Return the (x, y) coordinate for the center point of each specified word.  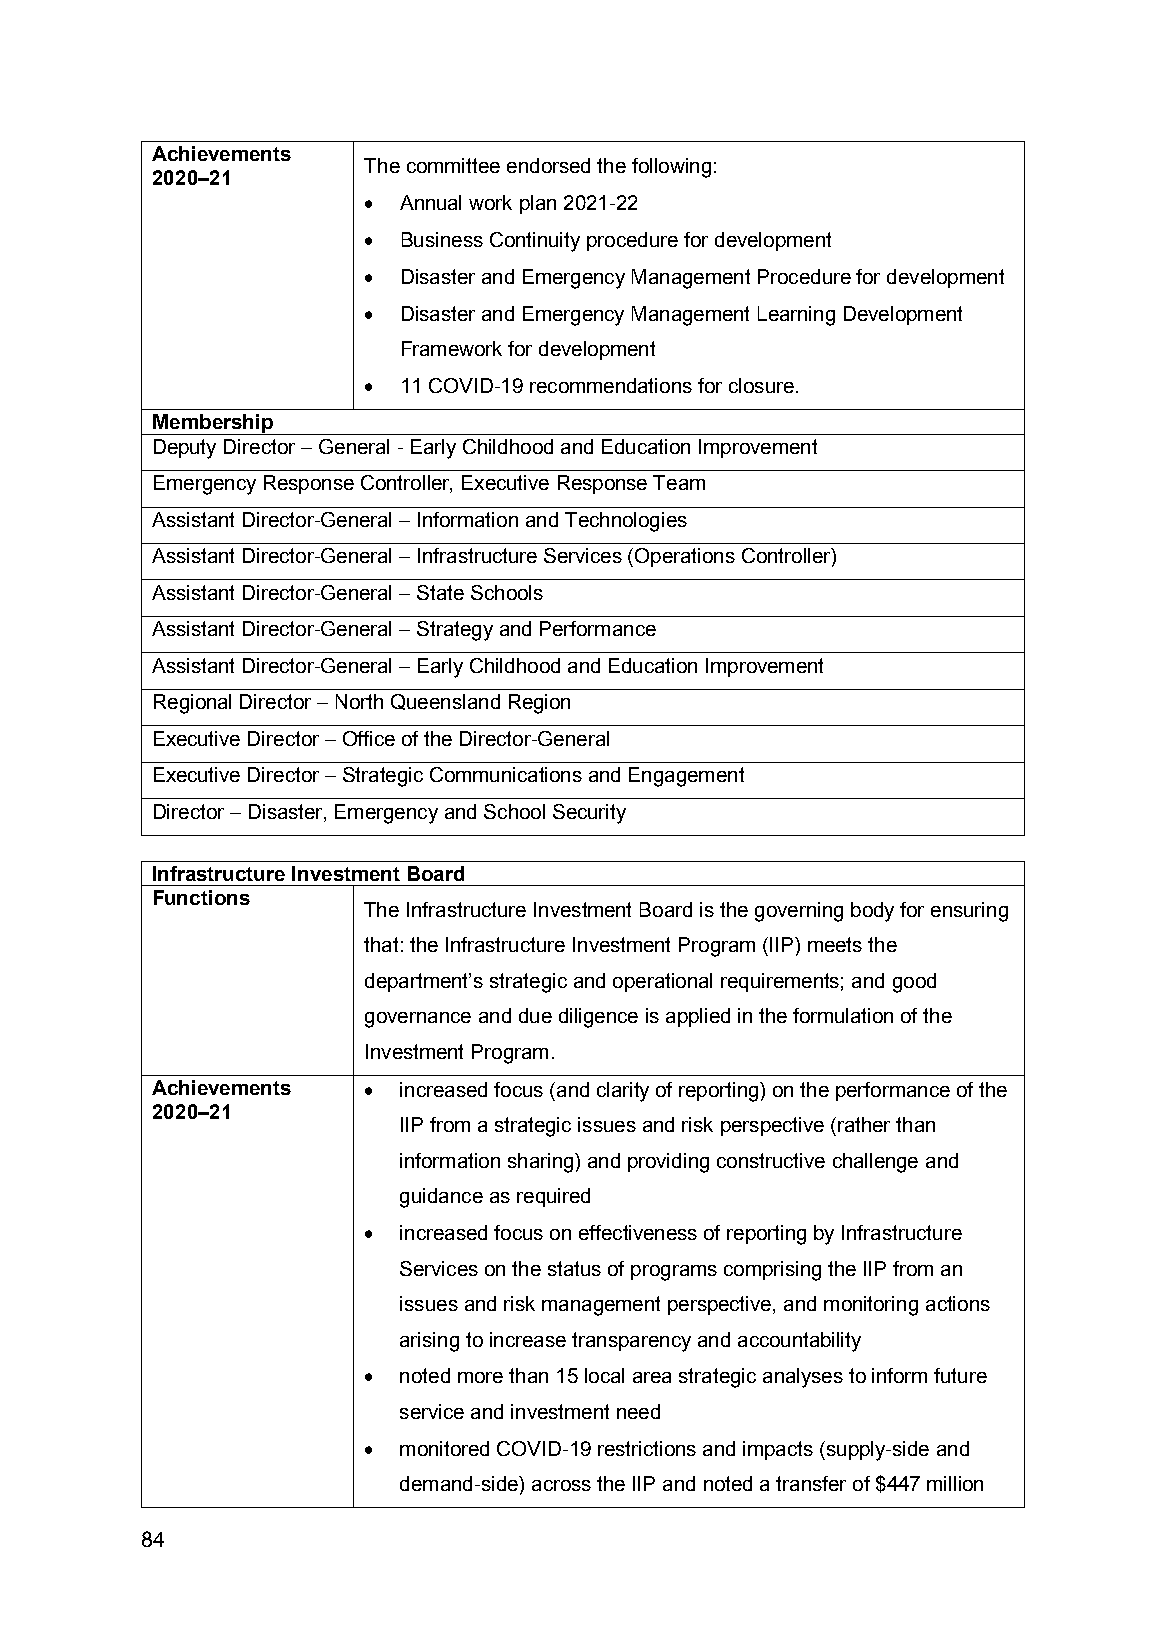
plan (538, 204)
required (553, 1197)
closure (761, 385)
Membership (213, 424)
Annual (430, 202)
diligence (598, 1018)
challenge (875, 1163)
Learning (796, 316)
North (359, 701)
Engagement (686, 777)
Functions (202, 897)
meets (835, 944)
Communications (506, 774)
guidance (441, 1198)
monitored (444, 1448)
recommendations (611, 385)
